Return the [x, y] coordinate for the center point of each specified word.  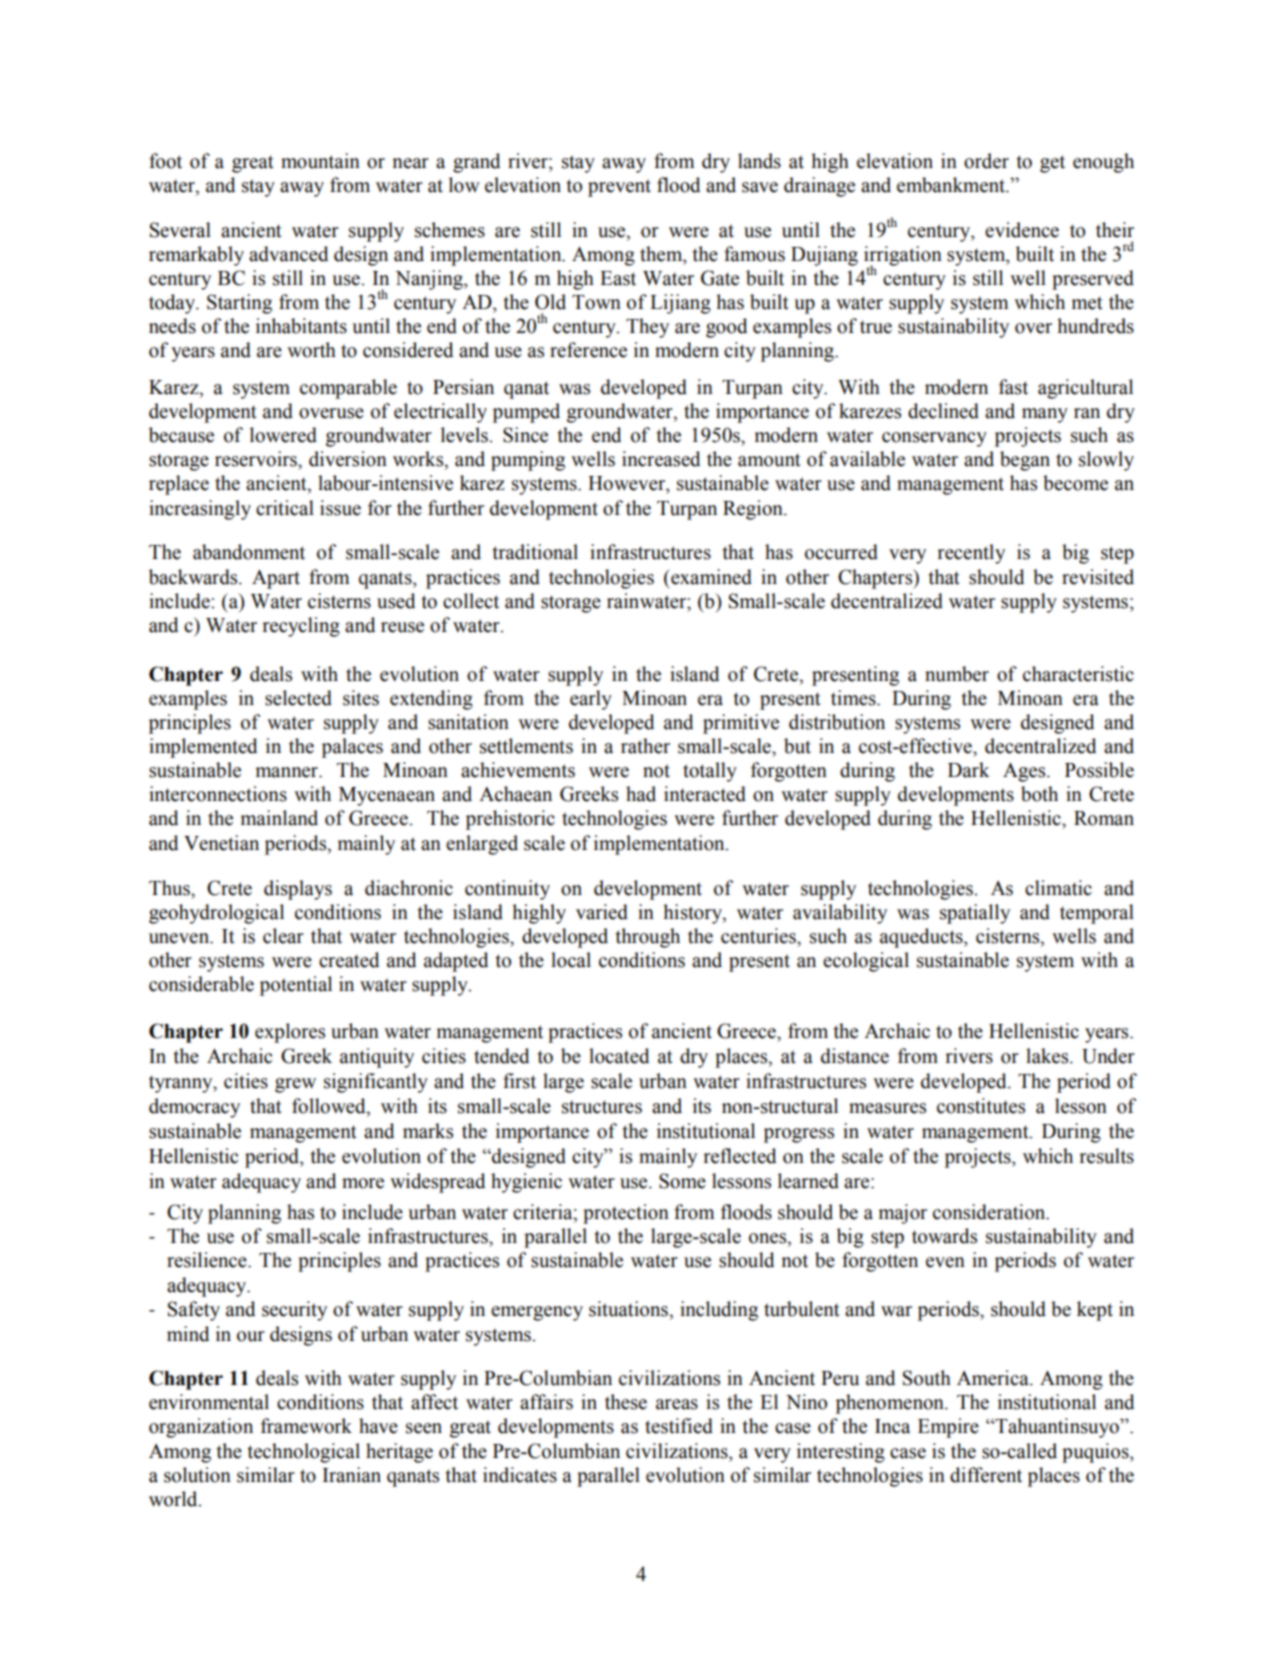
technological [304, 1453]
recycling [301, 627]
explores [290, 1033]
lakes [1048, 1056]
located [619, 1056]
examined [710, 577]
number [957, 674]
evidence [1022, 230]
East [618, 278]
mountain [320, 161]
